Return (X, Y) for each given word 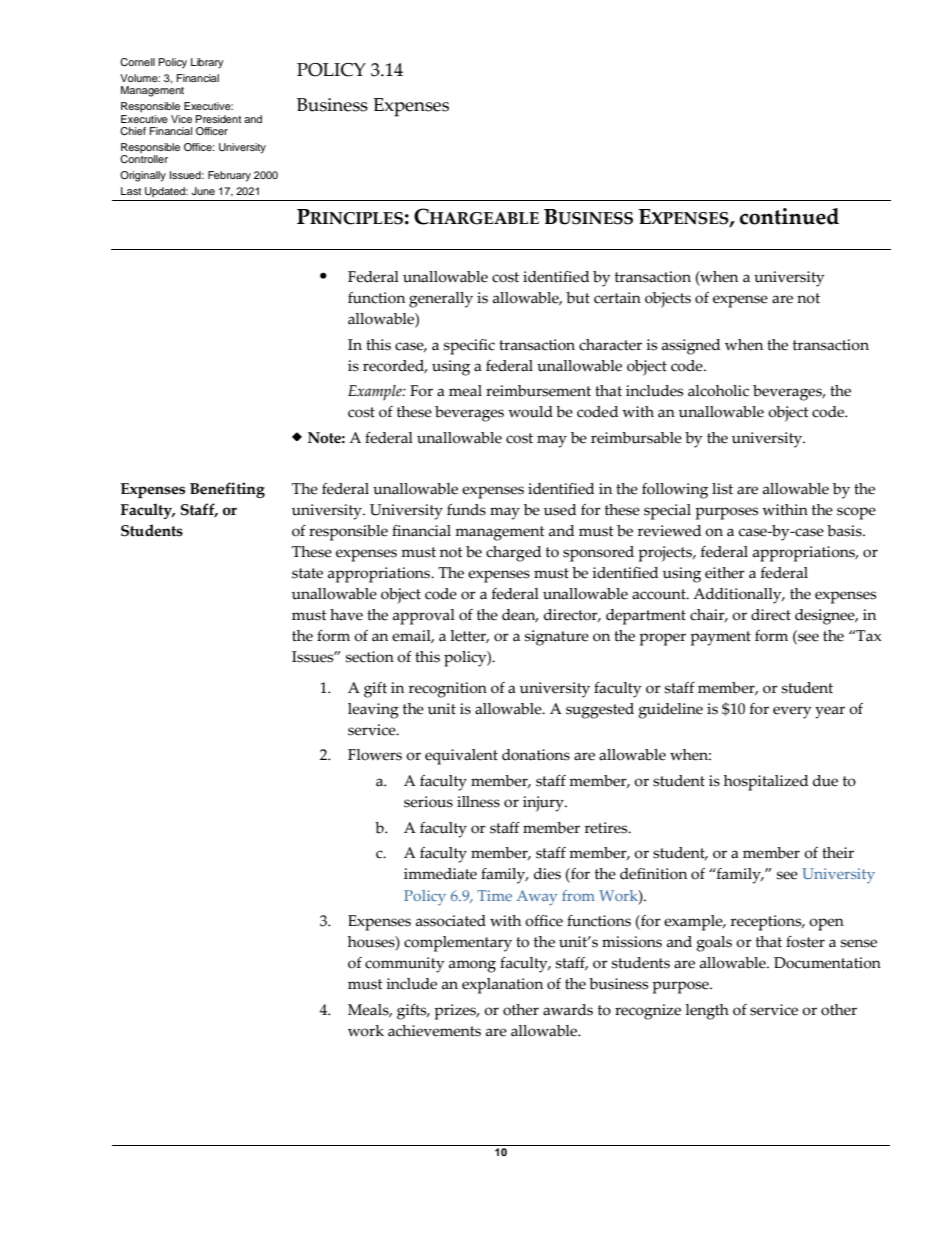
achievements (434, 1031)
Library (207, 63)
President (218, 119)
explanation (502, 986)
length (707, 1012)
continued (789, 216)
